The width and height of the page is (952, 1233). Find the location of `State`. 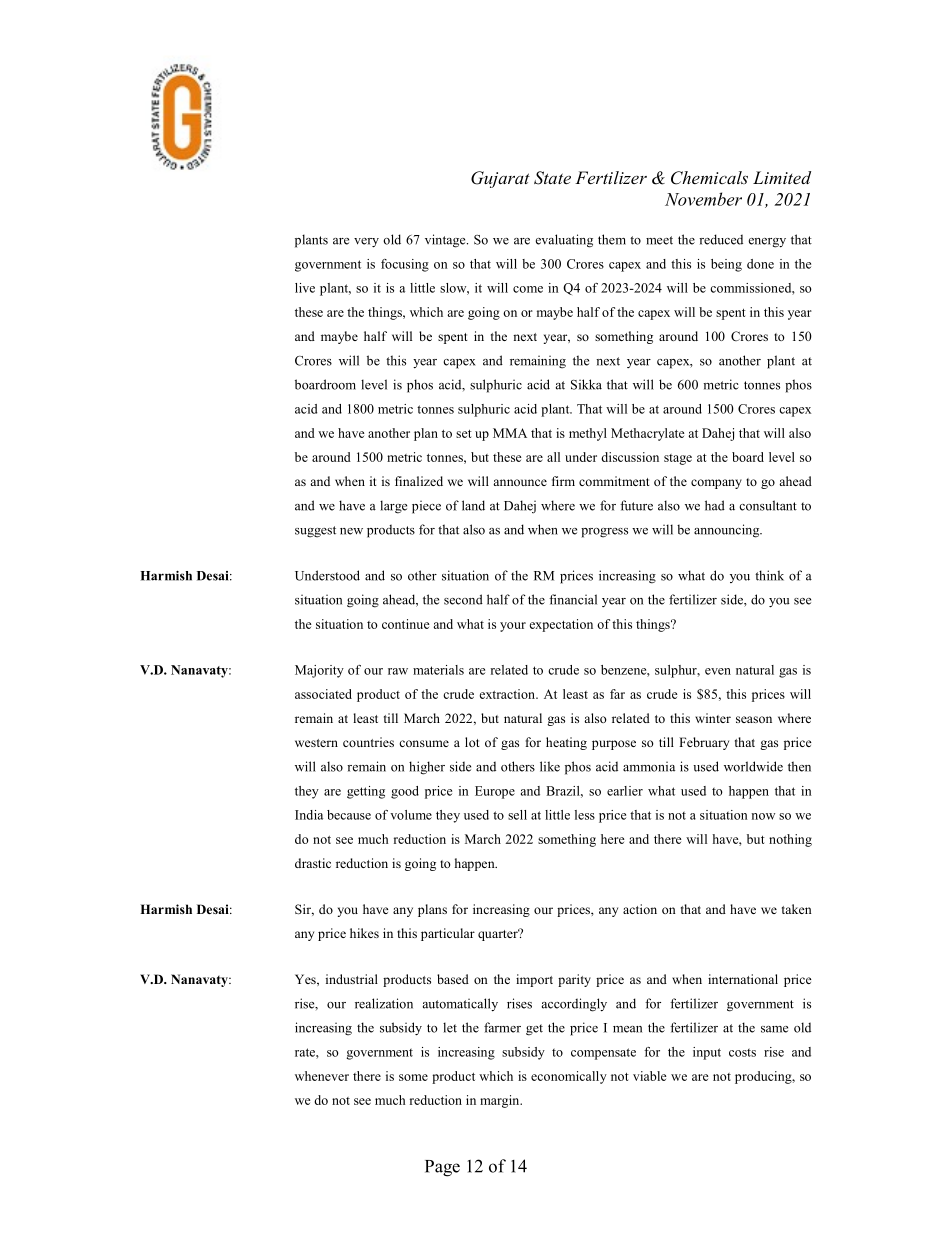

State is located at coordinates (552, 178).
